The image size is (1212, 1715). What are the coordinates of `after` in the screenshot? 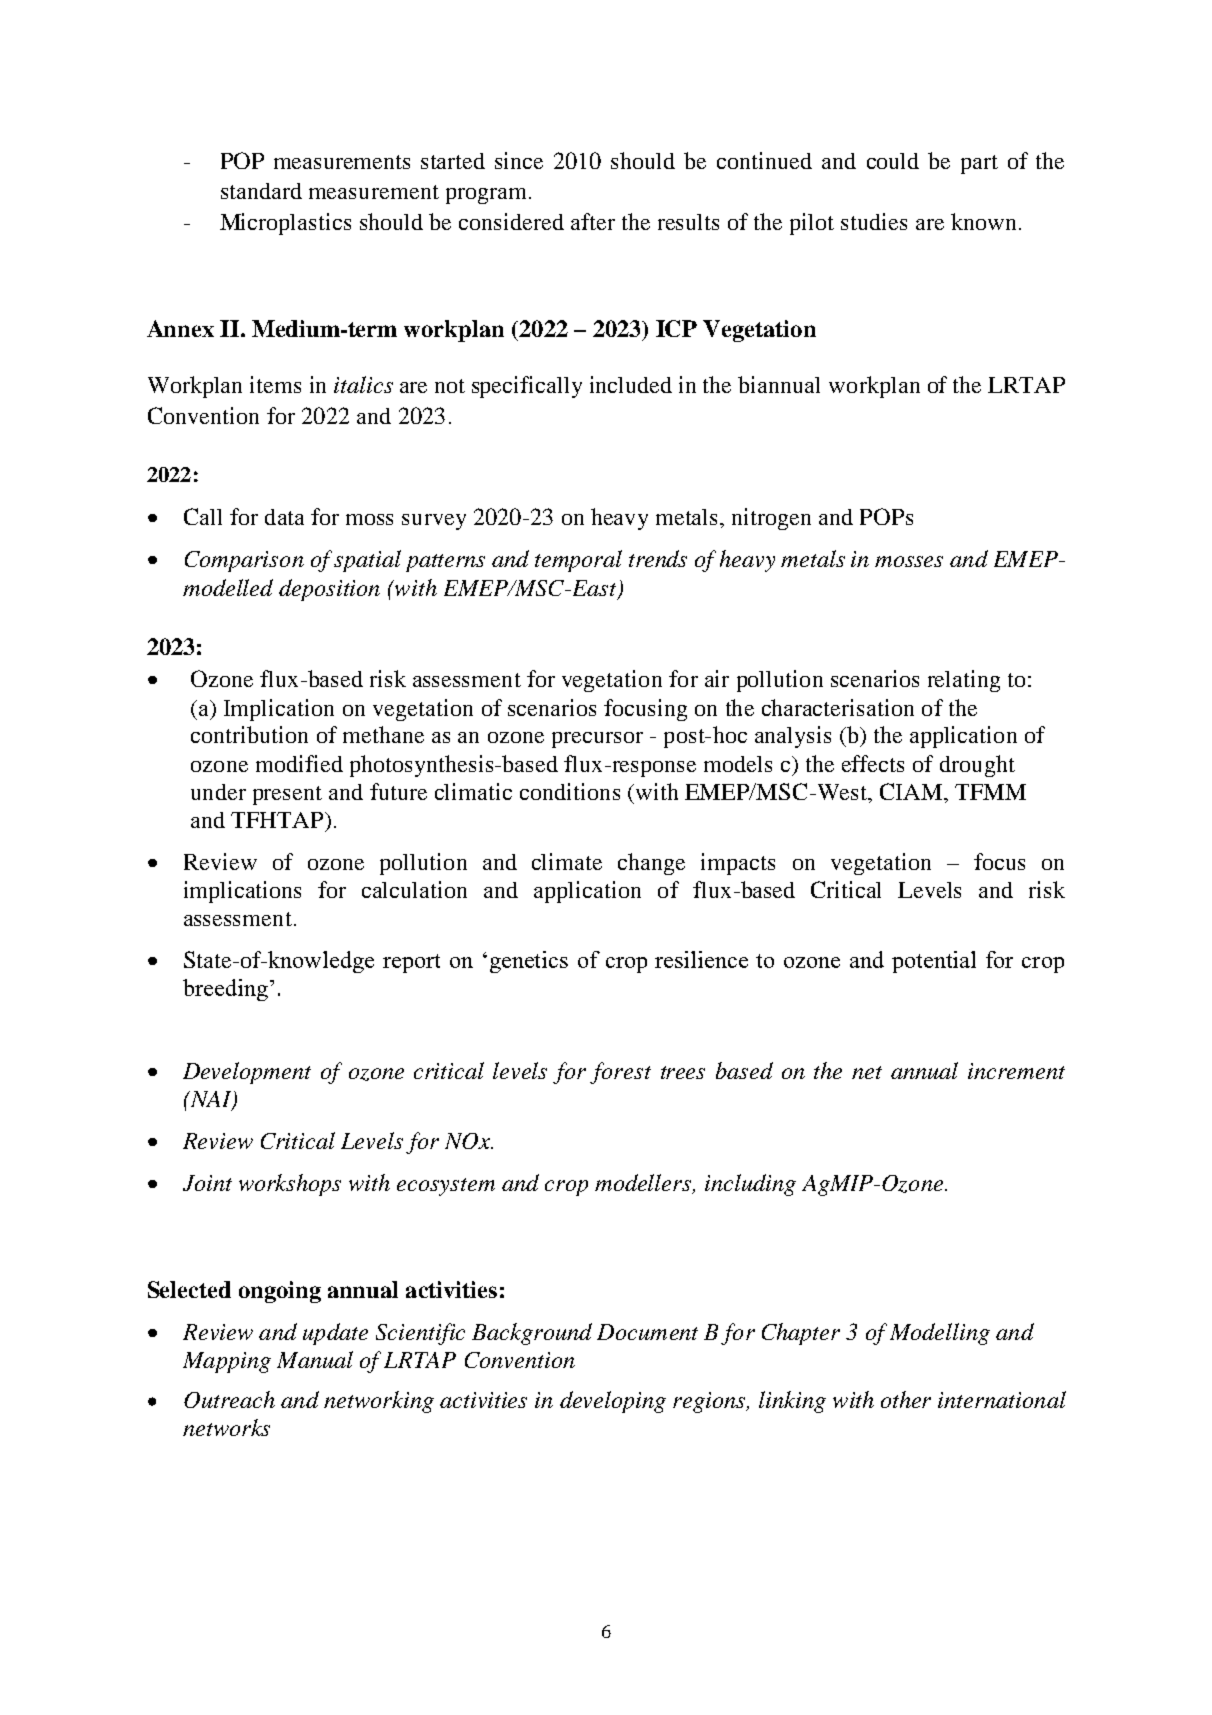 It's located at (593, 221).
